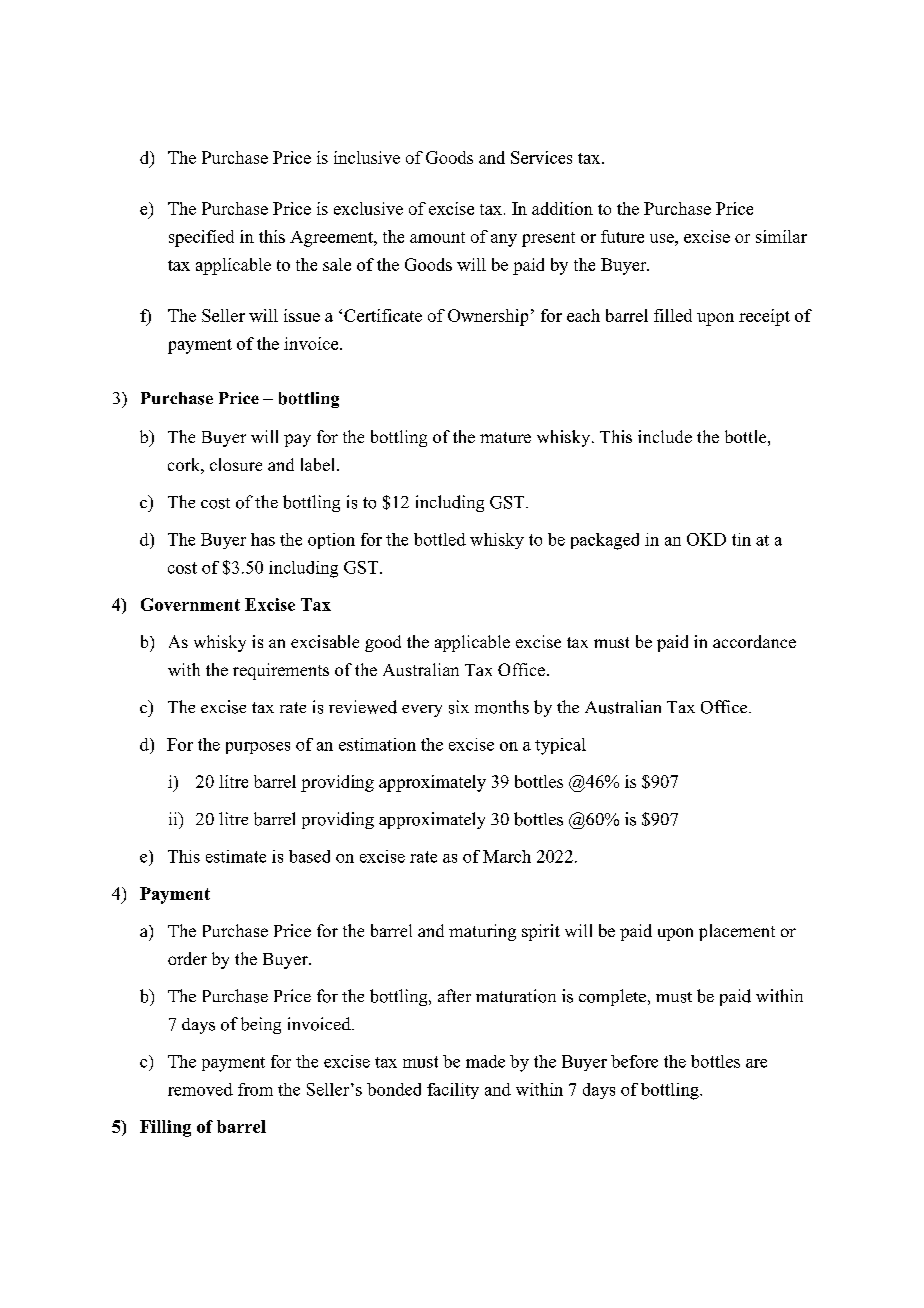  I want to click on from, so click(255, 1089).
